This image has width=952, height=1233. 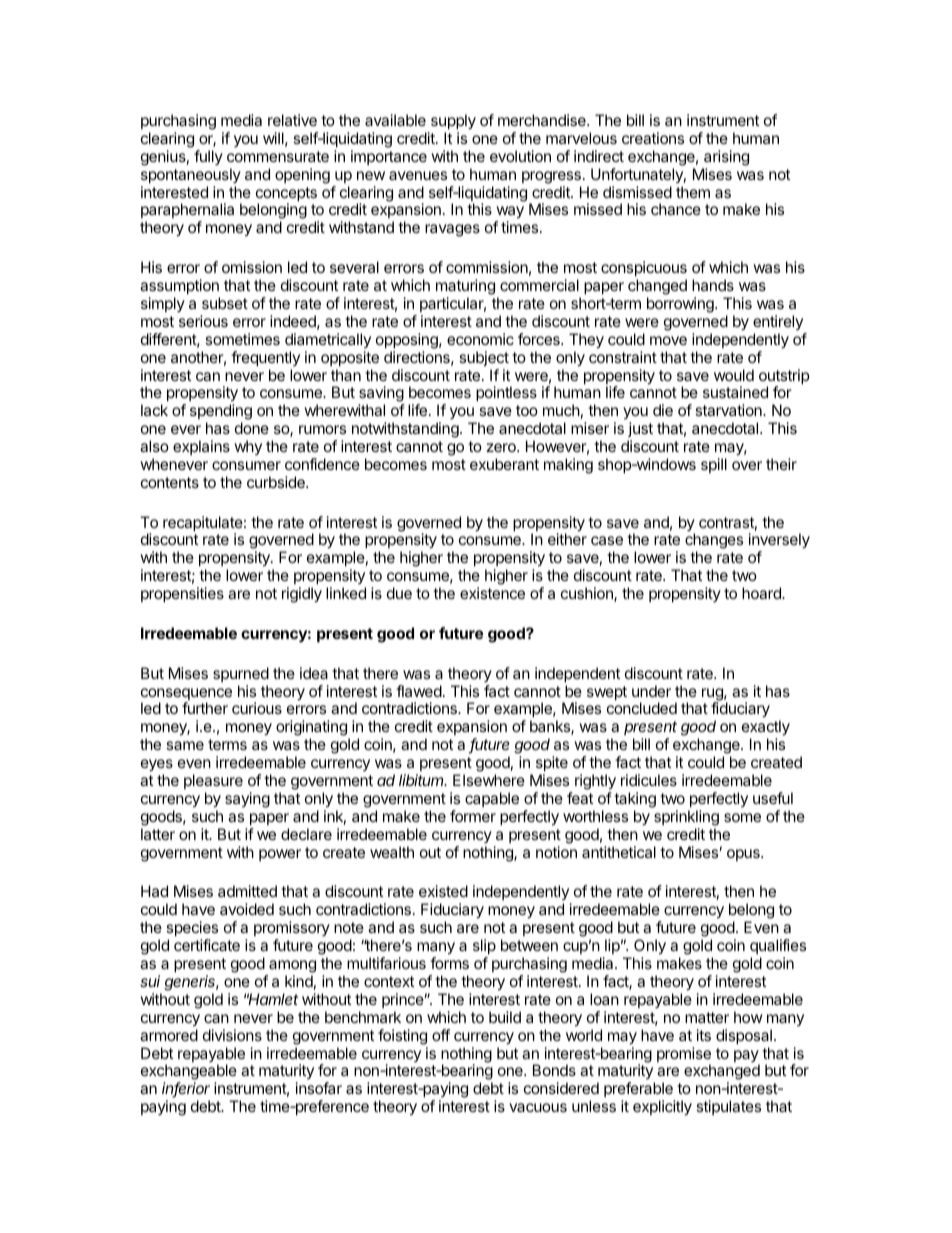 I want to click on spill, so click(x=714, y=465).
